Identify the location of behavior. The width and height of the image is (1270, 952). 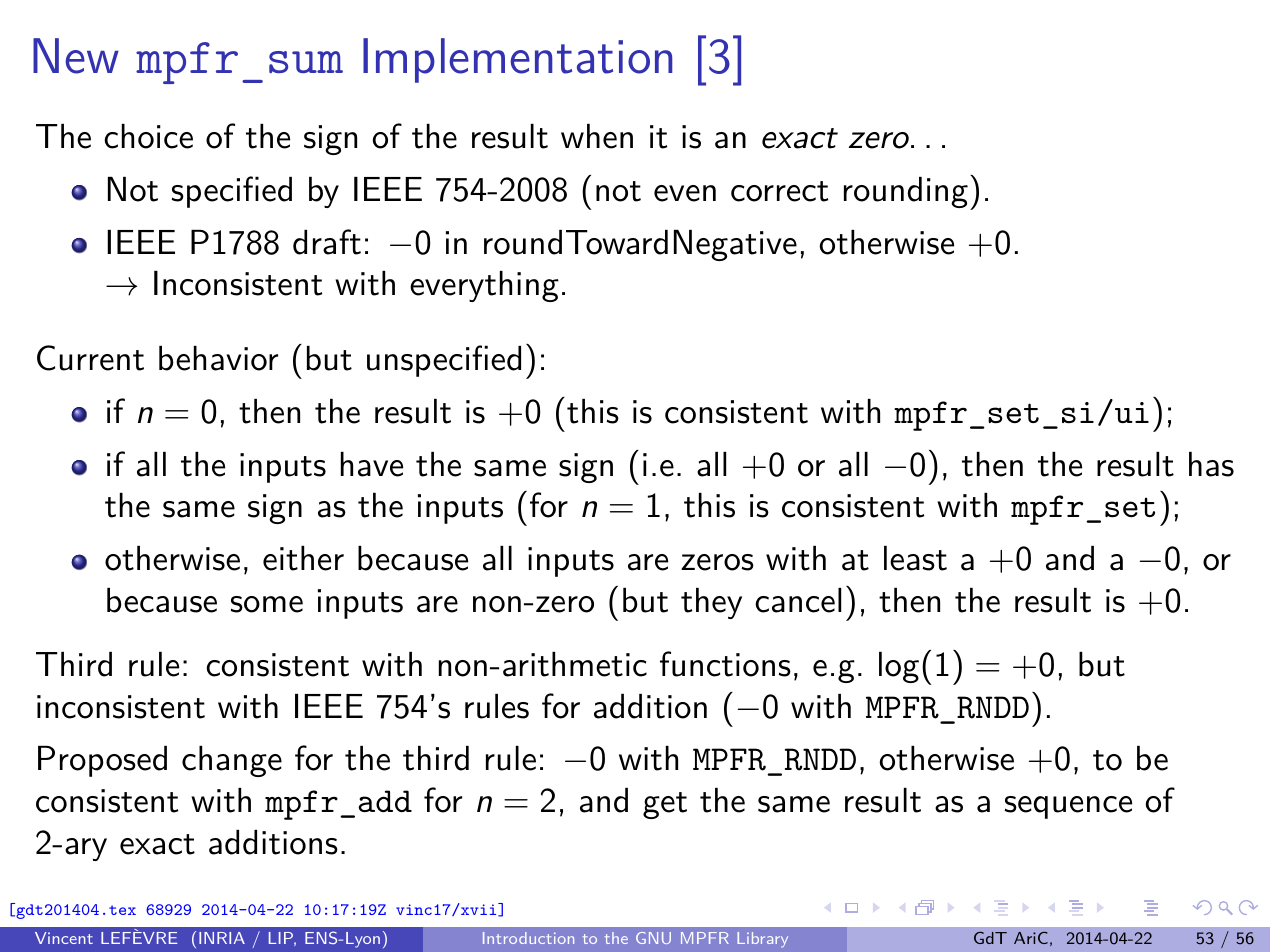
(218, 358).
